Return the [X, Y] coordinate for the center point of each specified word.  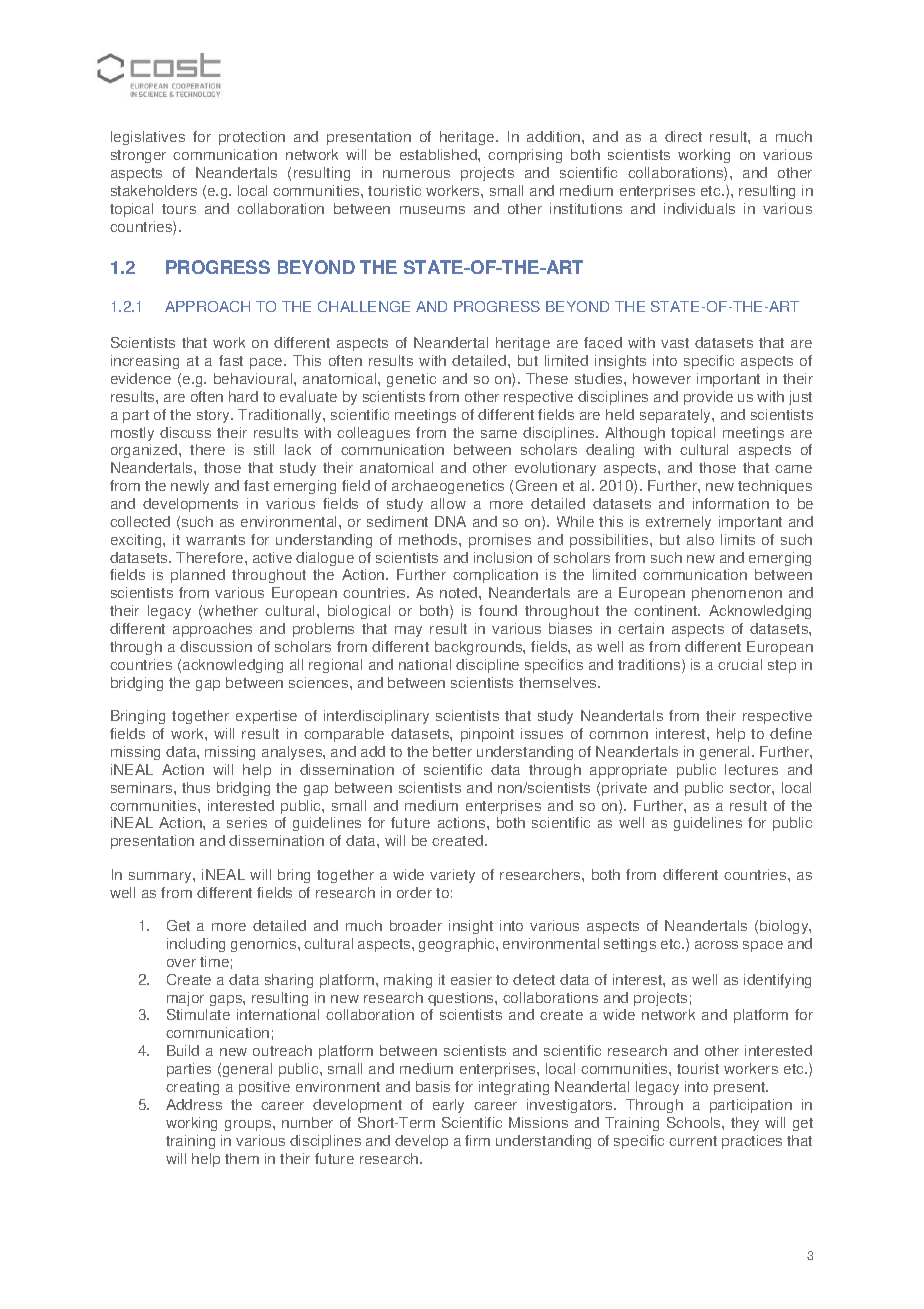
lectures [751, 769]
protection [252, 138]
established [439, 154]
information [731, 503]
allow [448, 503]
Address [194, 1104]
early [448, 1106]
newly [190, 487]
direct [683, 136]
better [452, 751]
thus [196, 787]
